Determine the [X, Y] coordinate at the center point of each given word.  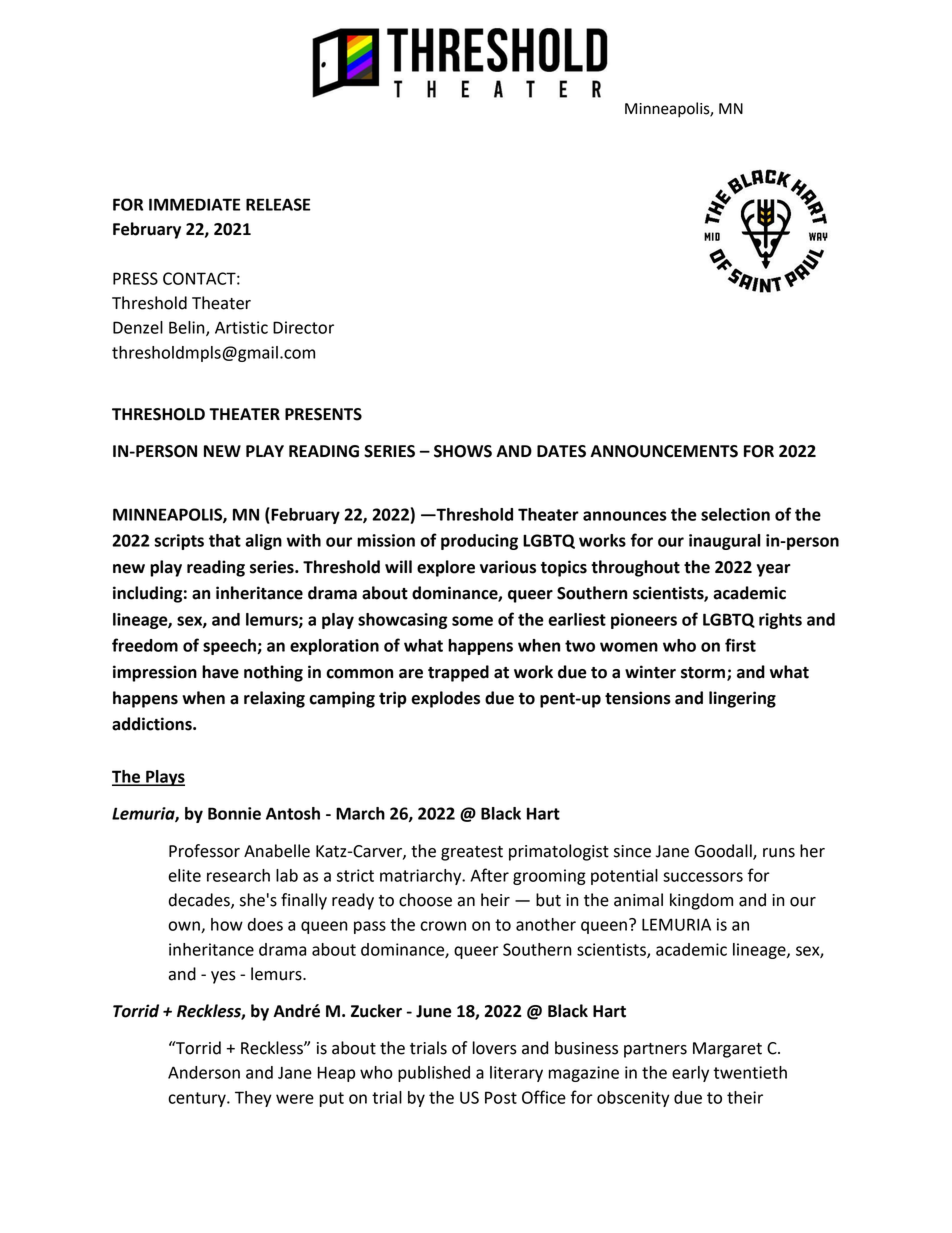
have [220, 672]
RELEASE [278, 204]
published [434, 1074]
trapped [458, 673]
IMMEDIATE [194, 204]
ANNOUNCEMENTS [664, 451]
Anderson [204, 1072]
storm [704, 674]
